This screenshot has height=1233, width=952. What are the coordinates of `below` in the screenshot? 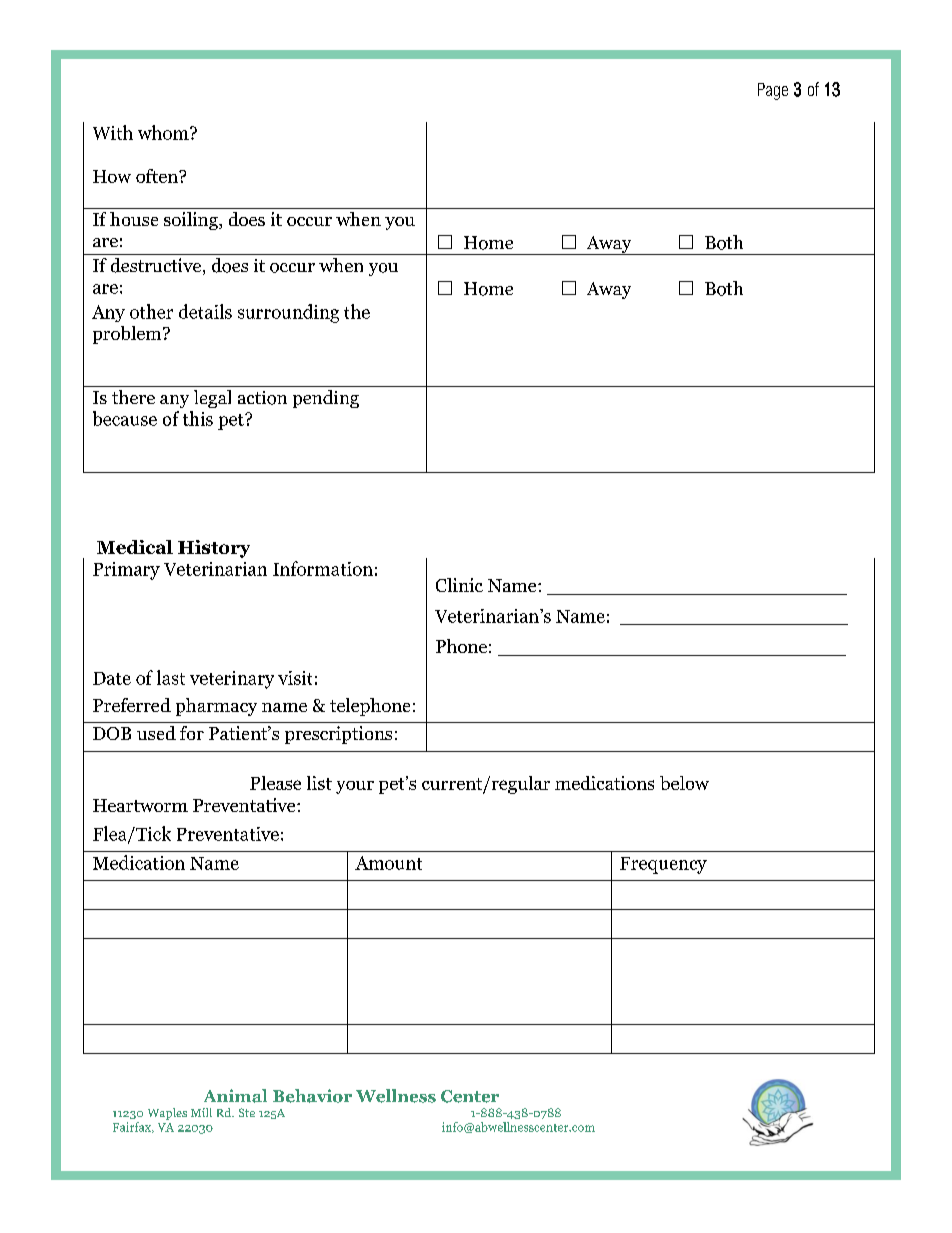 It's located at (684, 783).
